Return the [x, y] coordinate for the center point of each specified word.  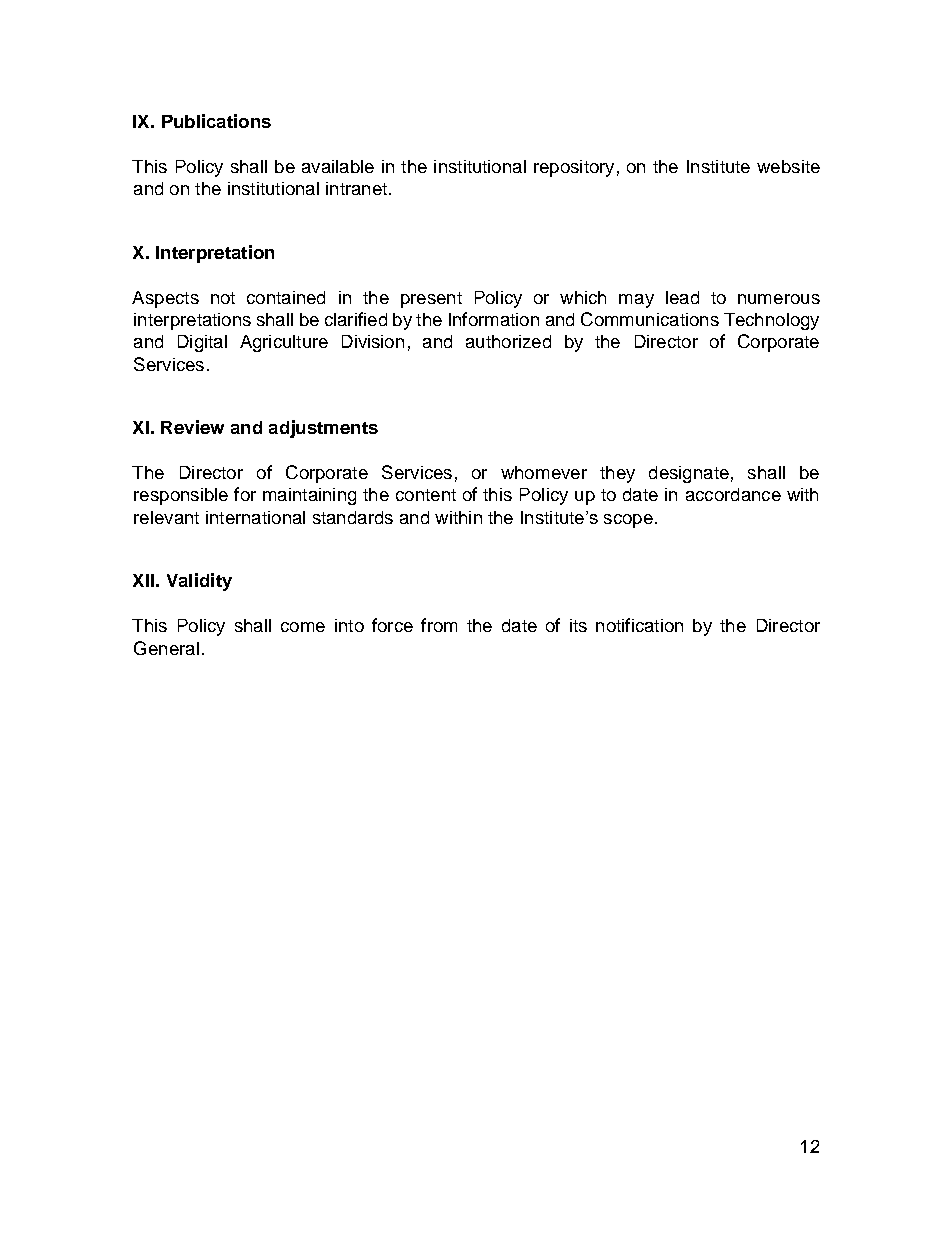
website [788, 166]
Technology [771, 321]
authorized [508, 341]
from [439, 625]
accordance [733, 494]
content [426, 495]
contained [286, 297]
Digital [202, 343]
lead [682, 297]
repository [574, 168]
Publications [216, 121]
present [431, 300]
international [255, 517]
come [303, 627]
